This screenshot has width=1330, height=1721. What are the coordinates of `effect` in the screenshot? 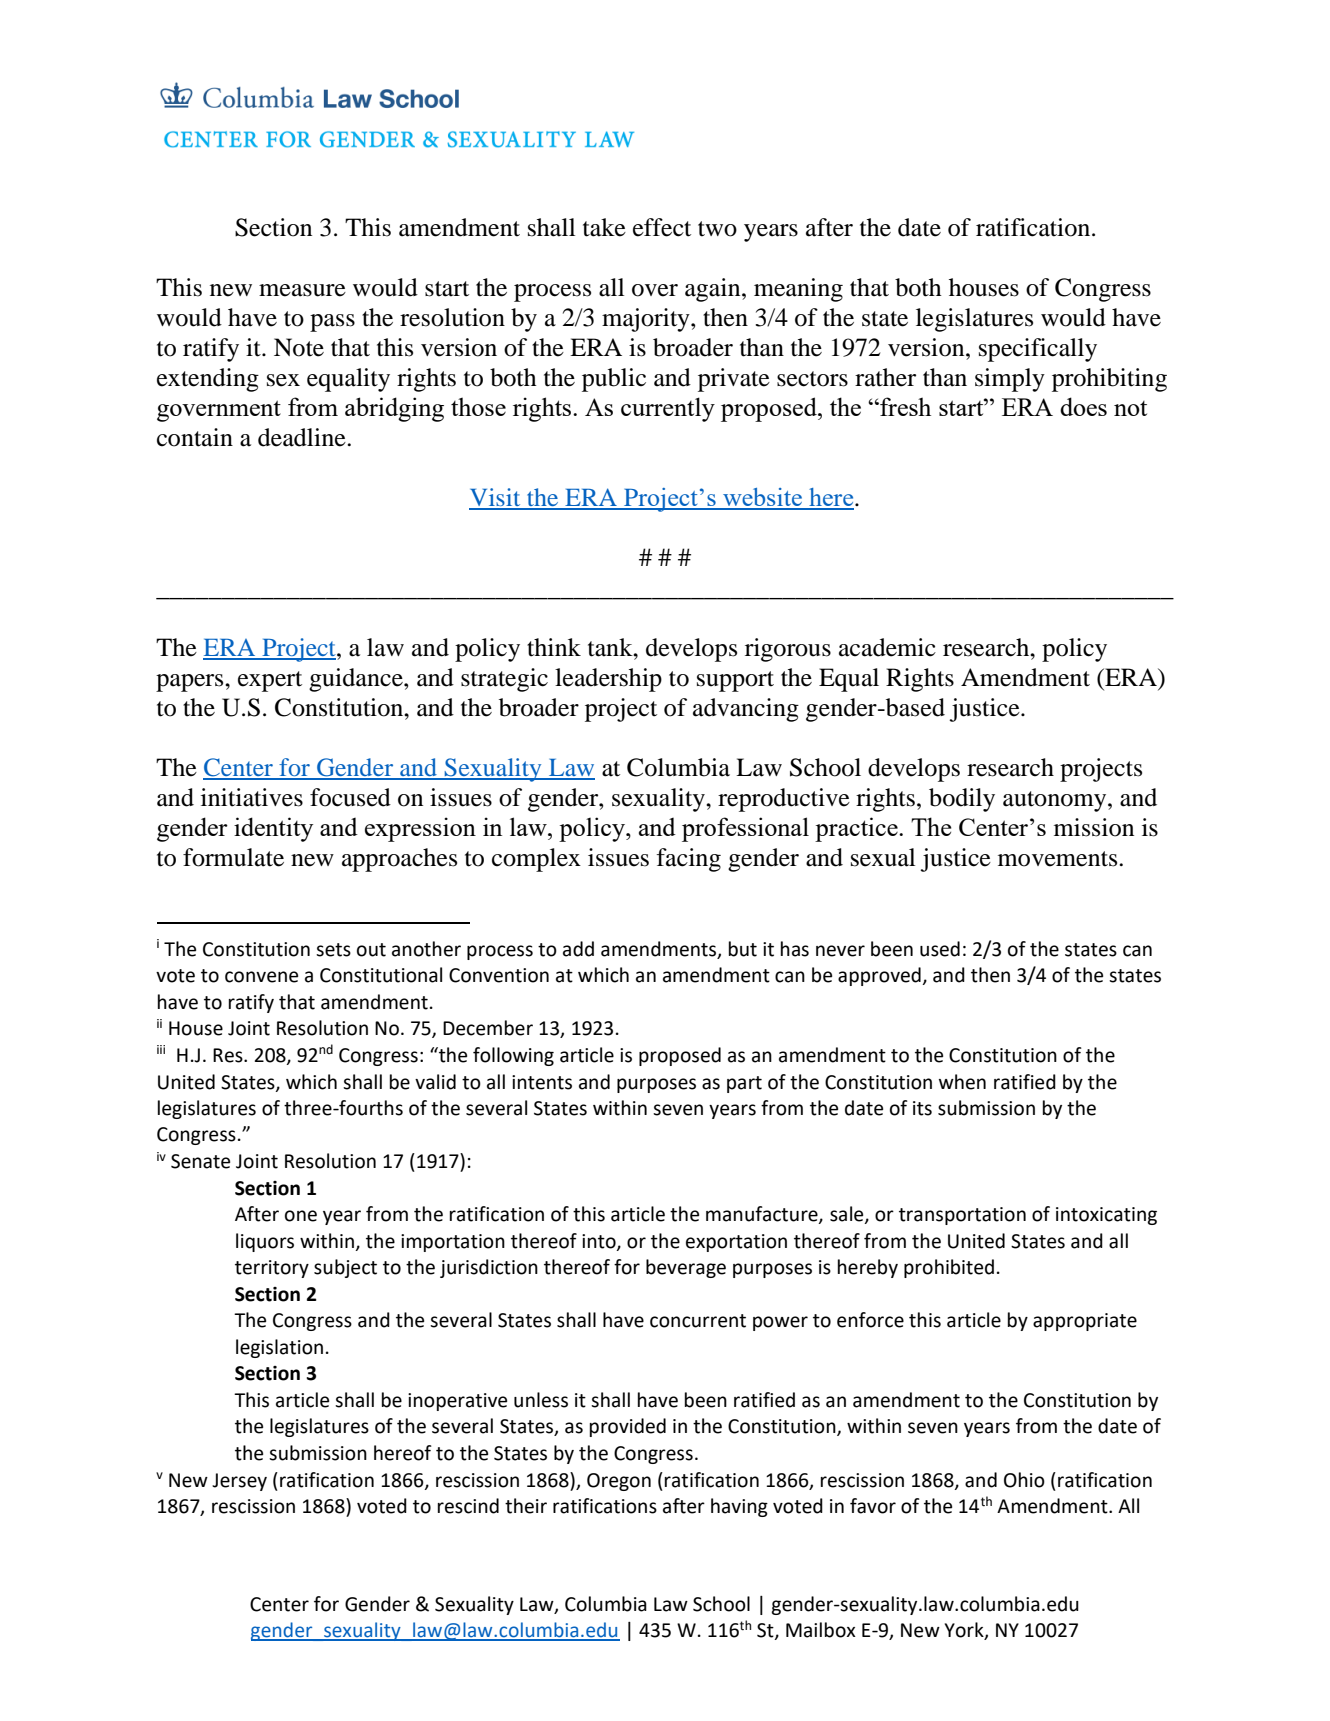 It's located at (662, 227).
